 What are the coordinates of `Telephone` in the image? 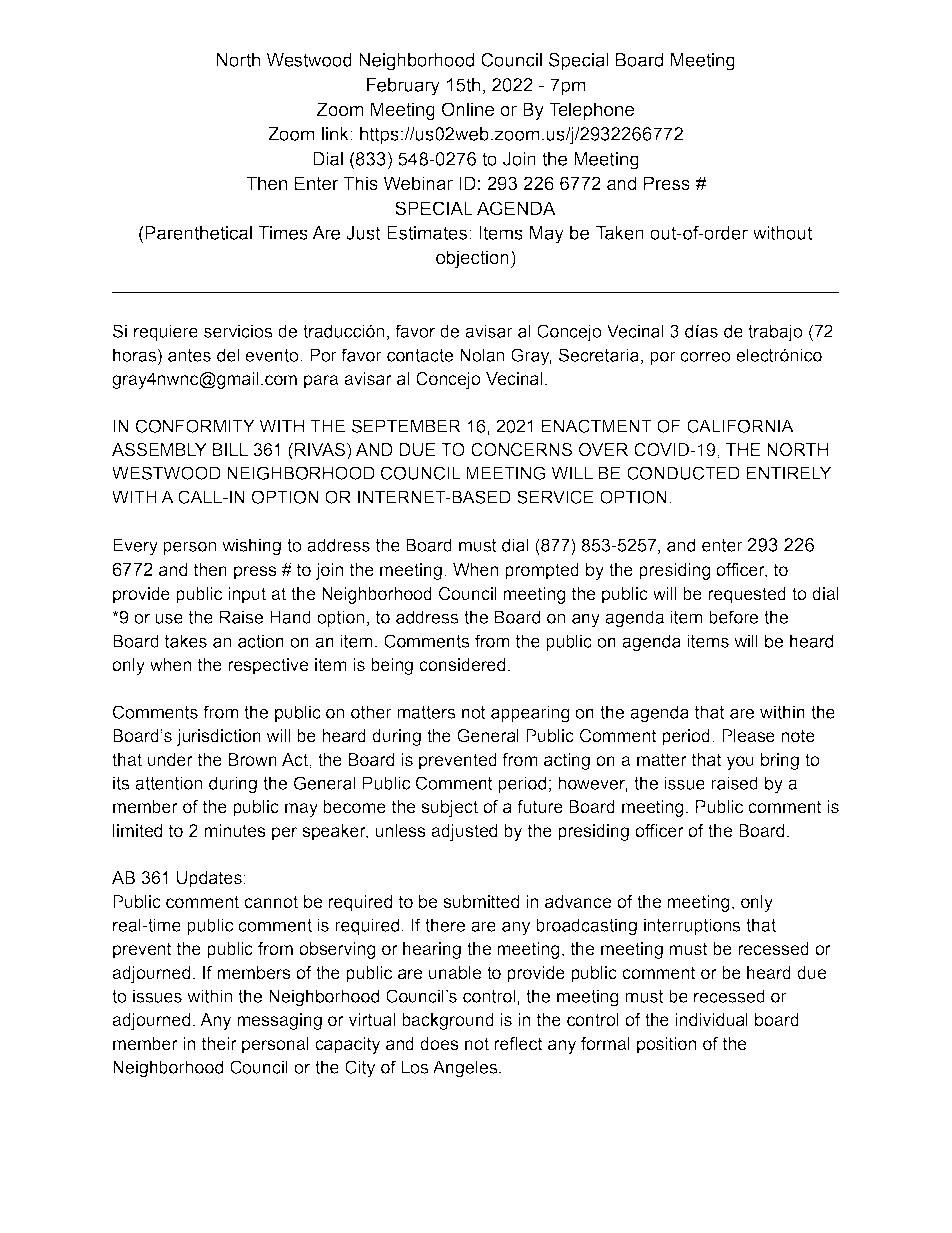 It's located at (591, 111).
